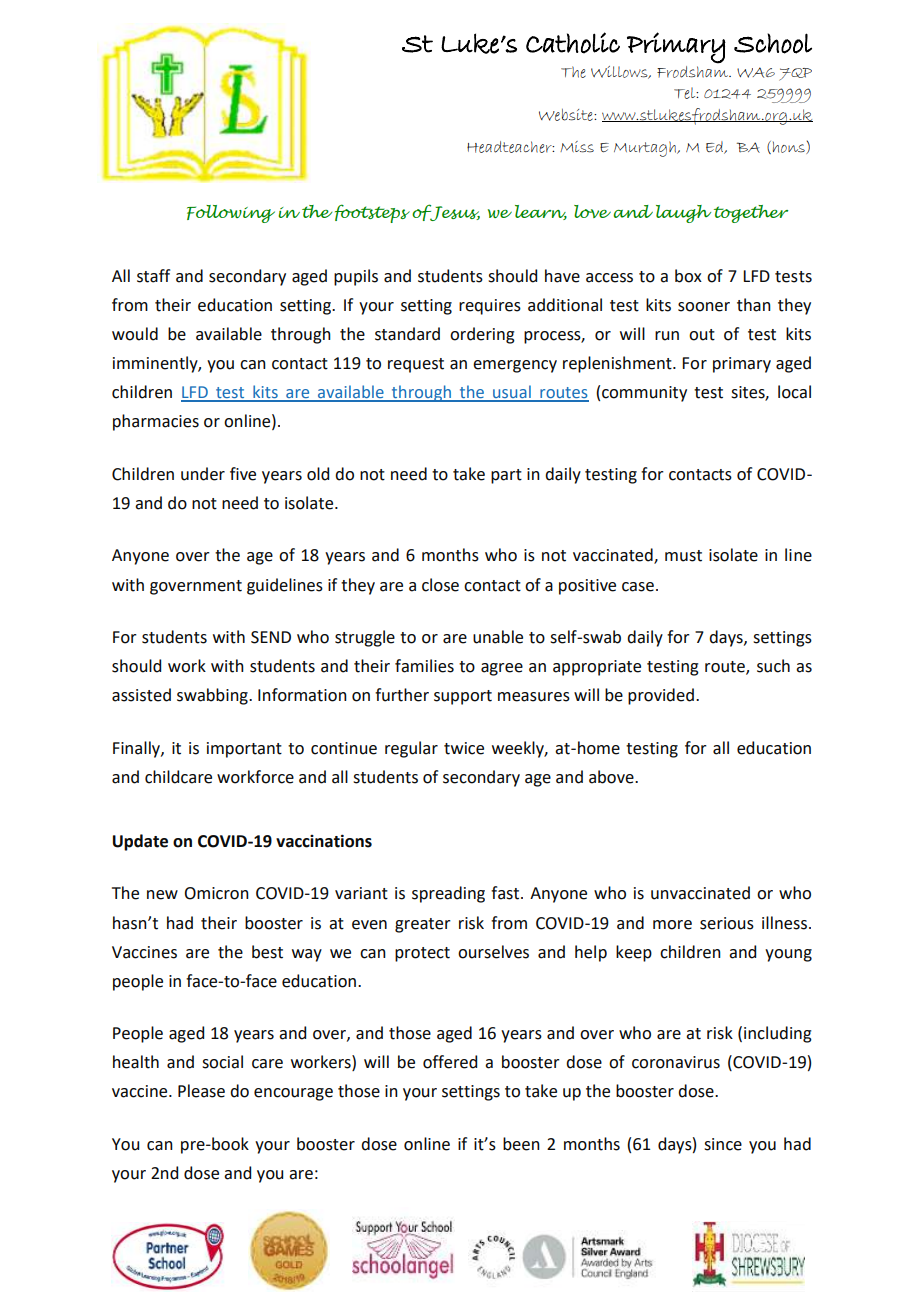 The width and height of the image is (924, 1308). I want to click on Website, so click(567, 115).
